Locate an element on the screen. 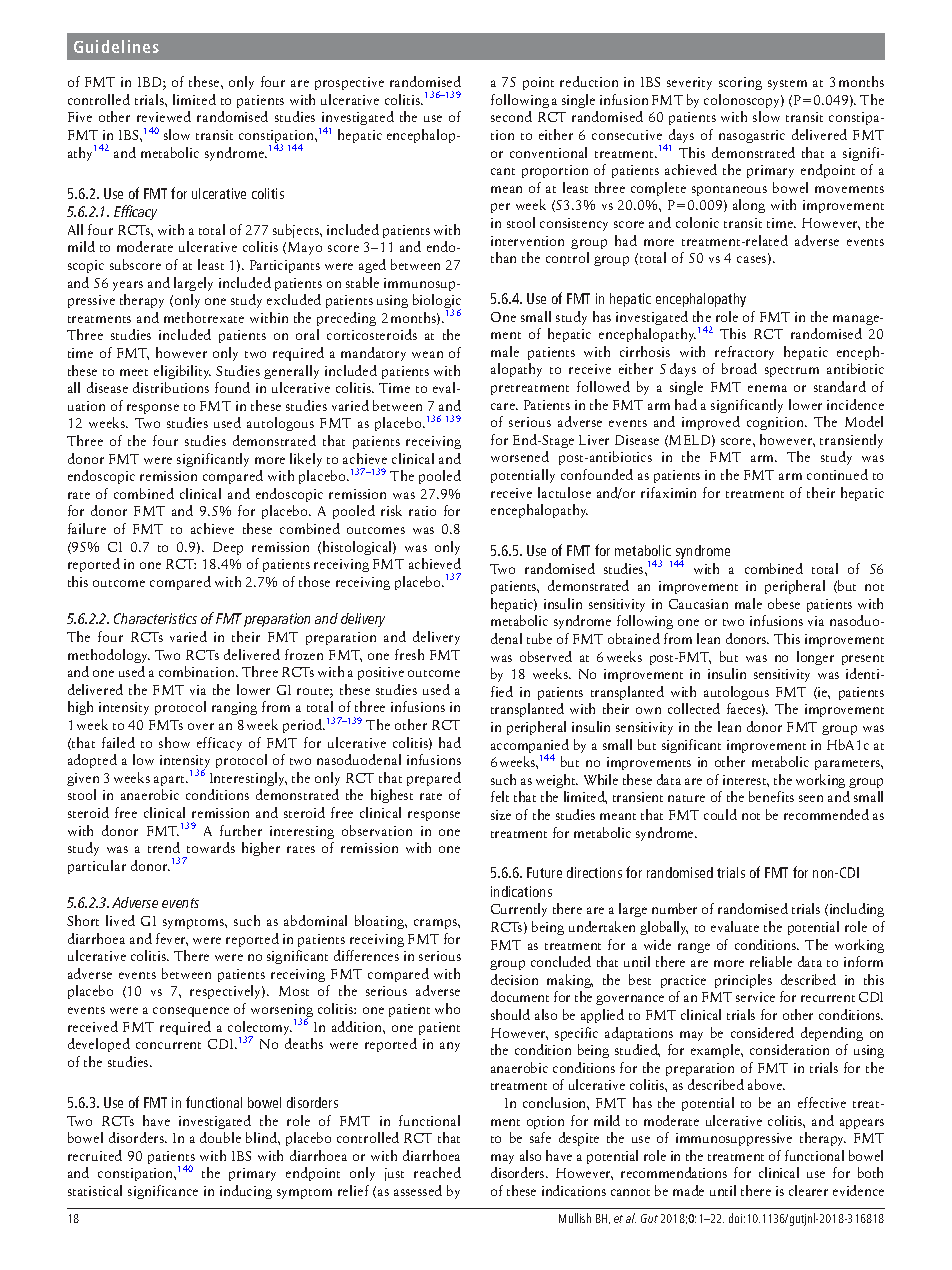  felt is located at coordinates (500, 796).
